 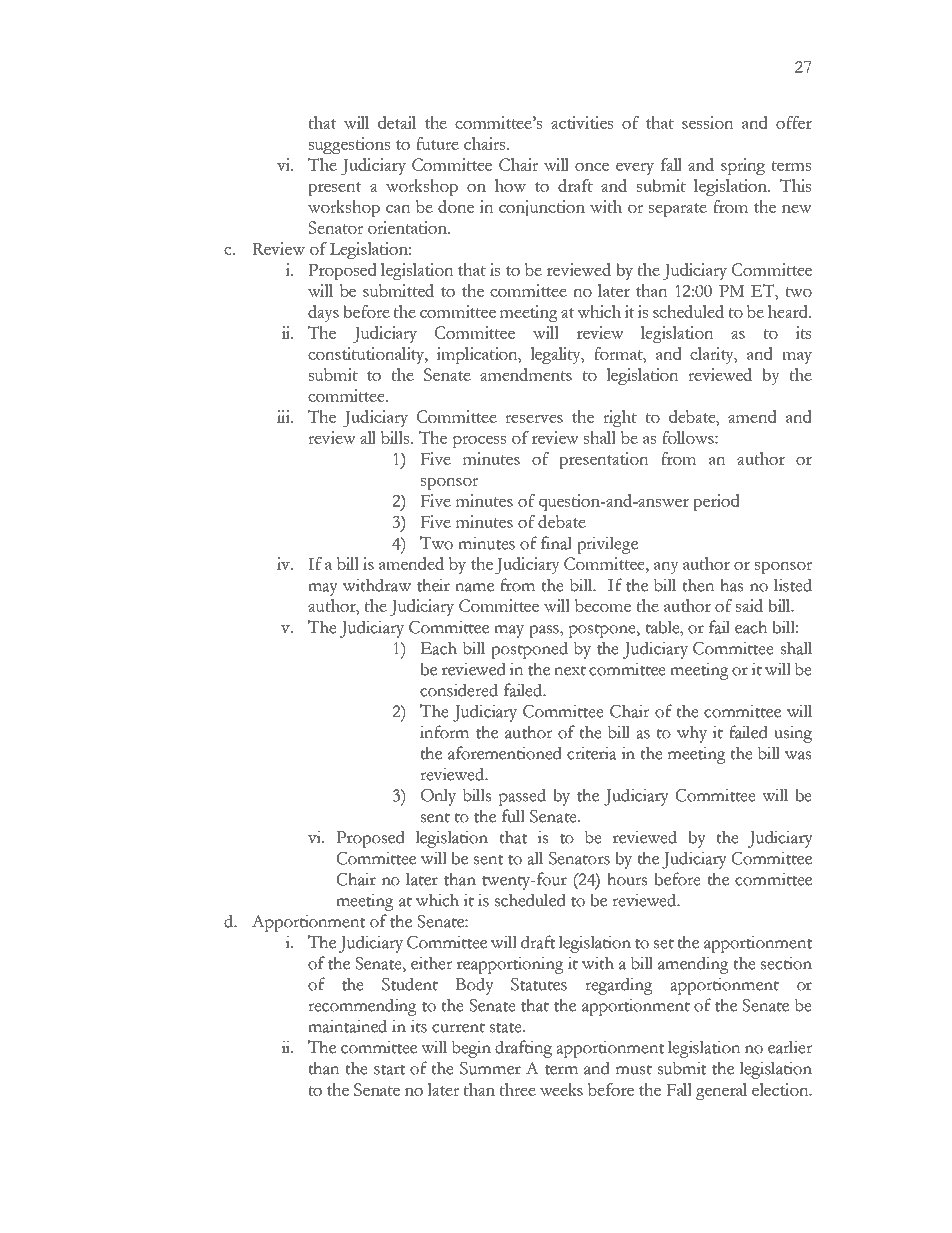 What do you see at coordinates (603, 605) in the screenshot?
I see `become` at bounding box center [603, 605].
